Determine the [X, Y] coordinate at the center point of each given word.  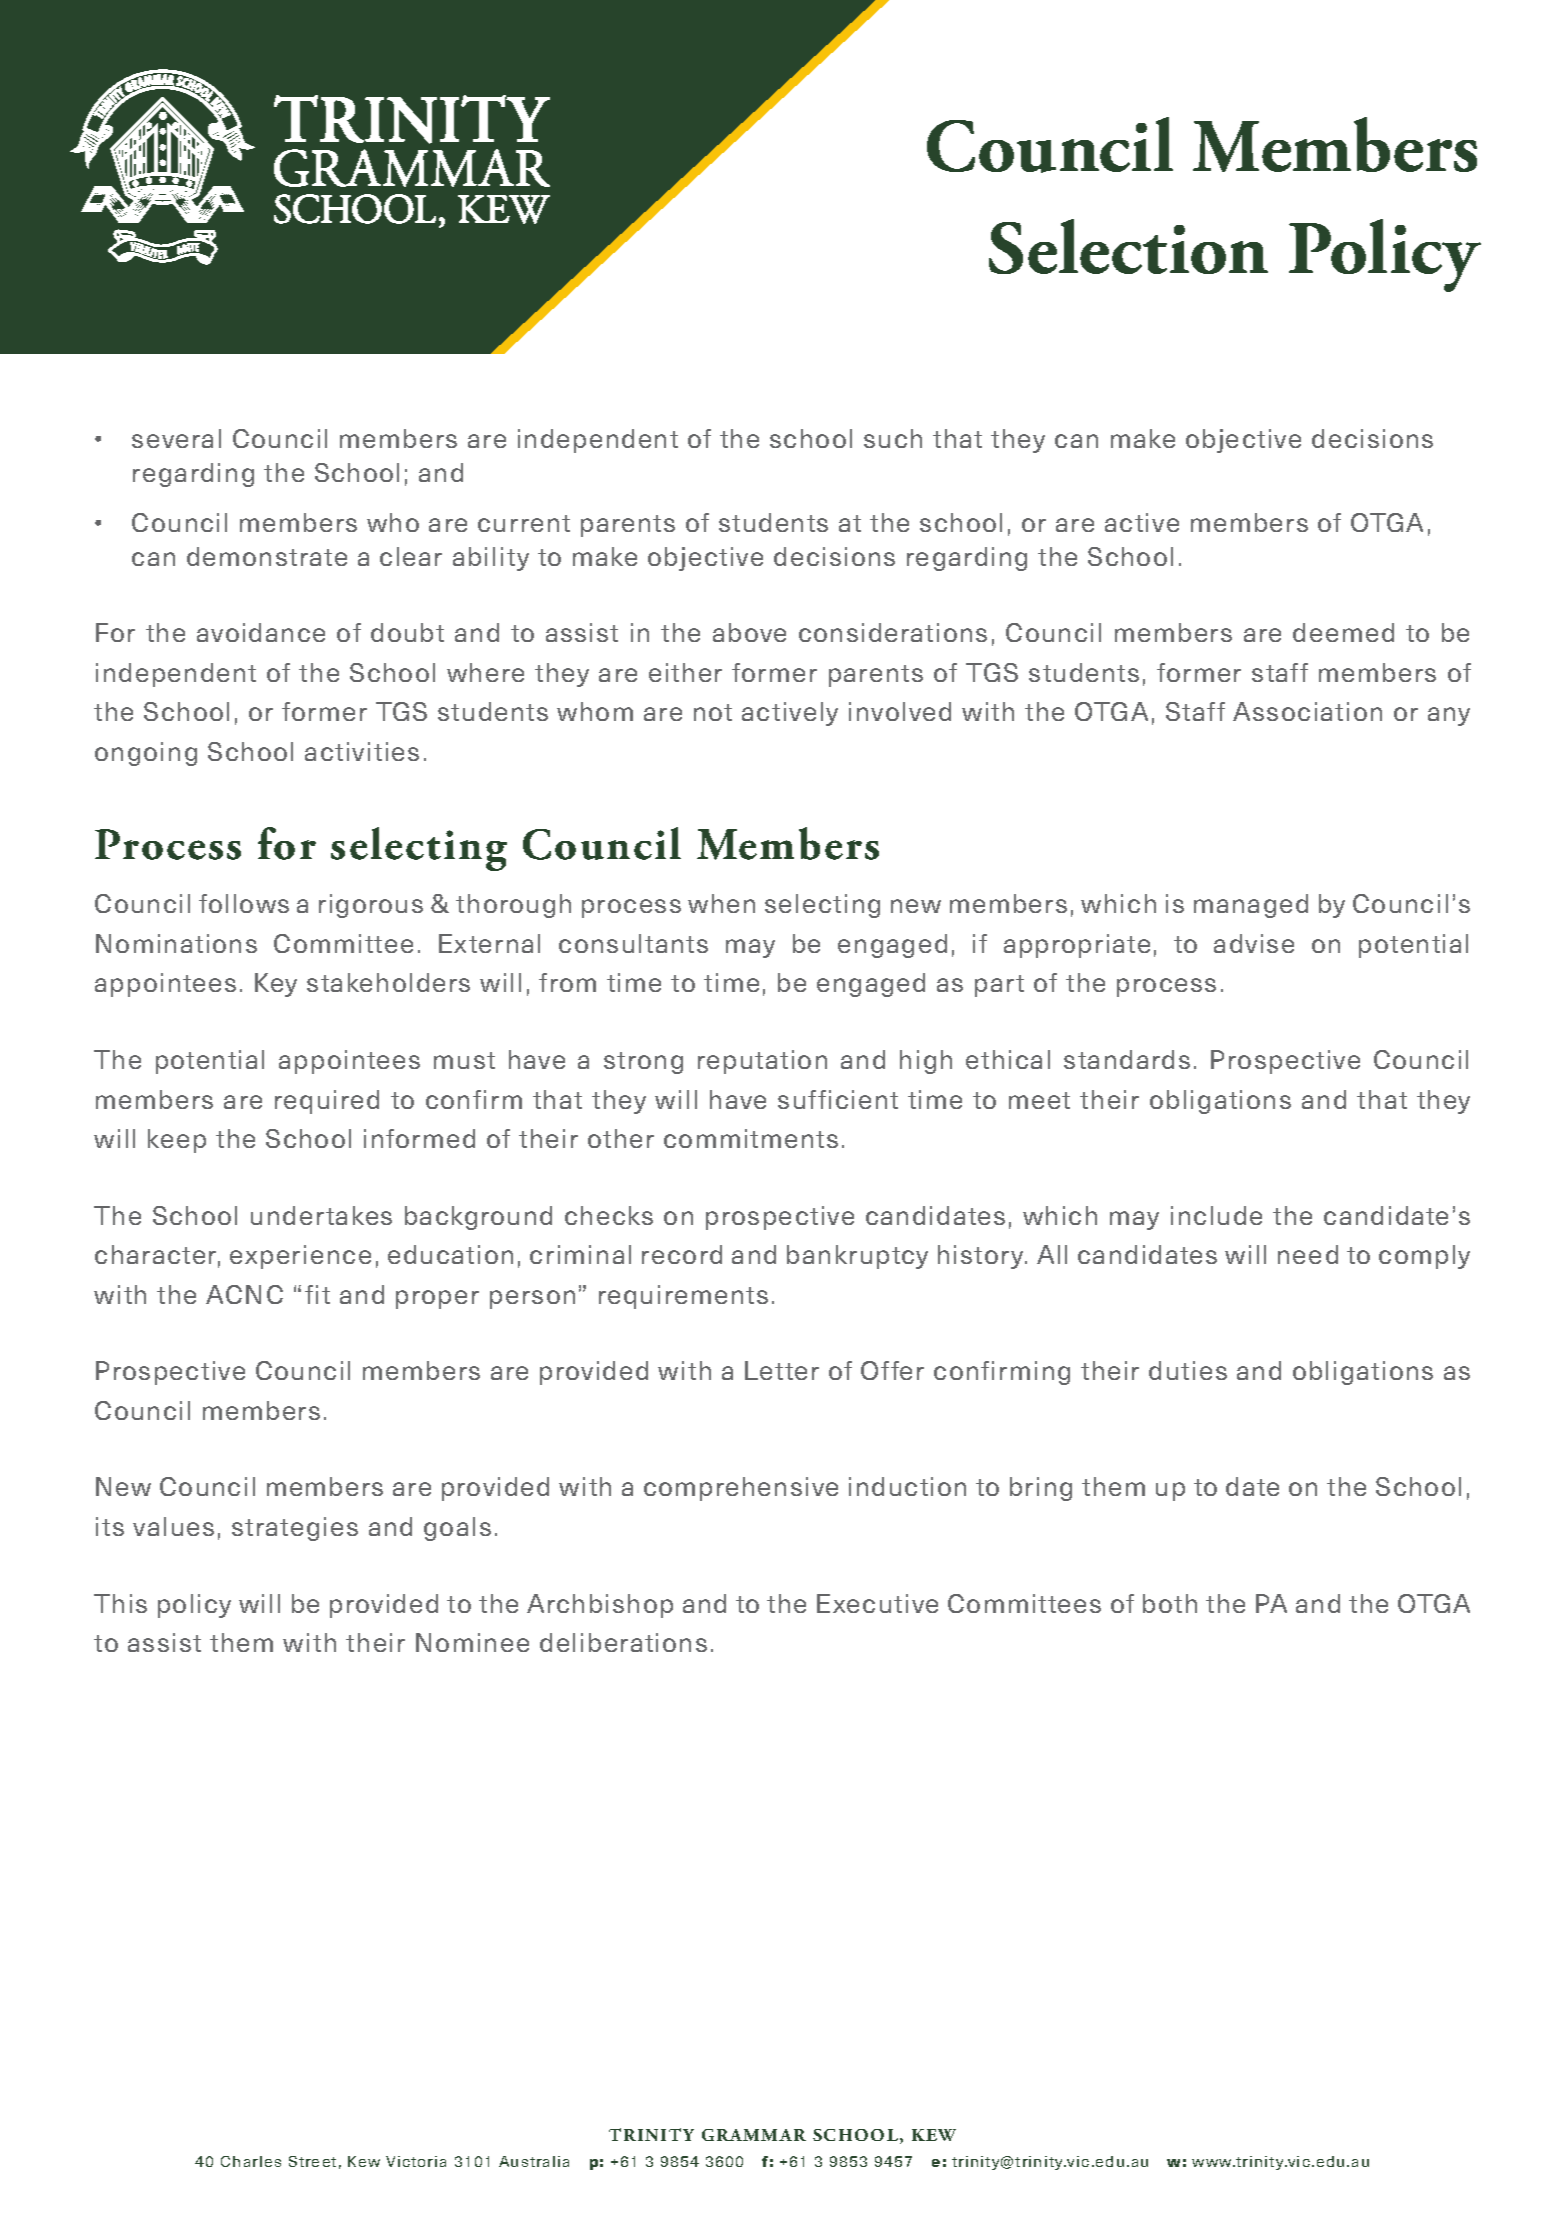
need [1308, 1254]
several [176, 438]
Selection [1128, 246]
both [1170, 1603]
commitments [751, 1138]
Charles [251, 2161]
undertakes [321, 1215]
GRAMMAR [754, 2135]
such [893, 438]
